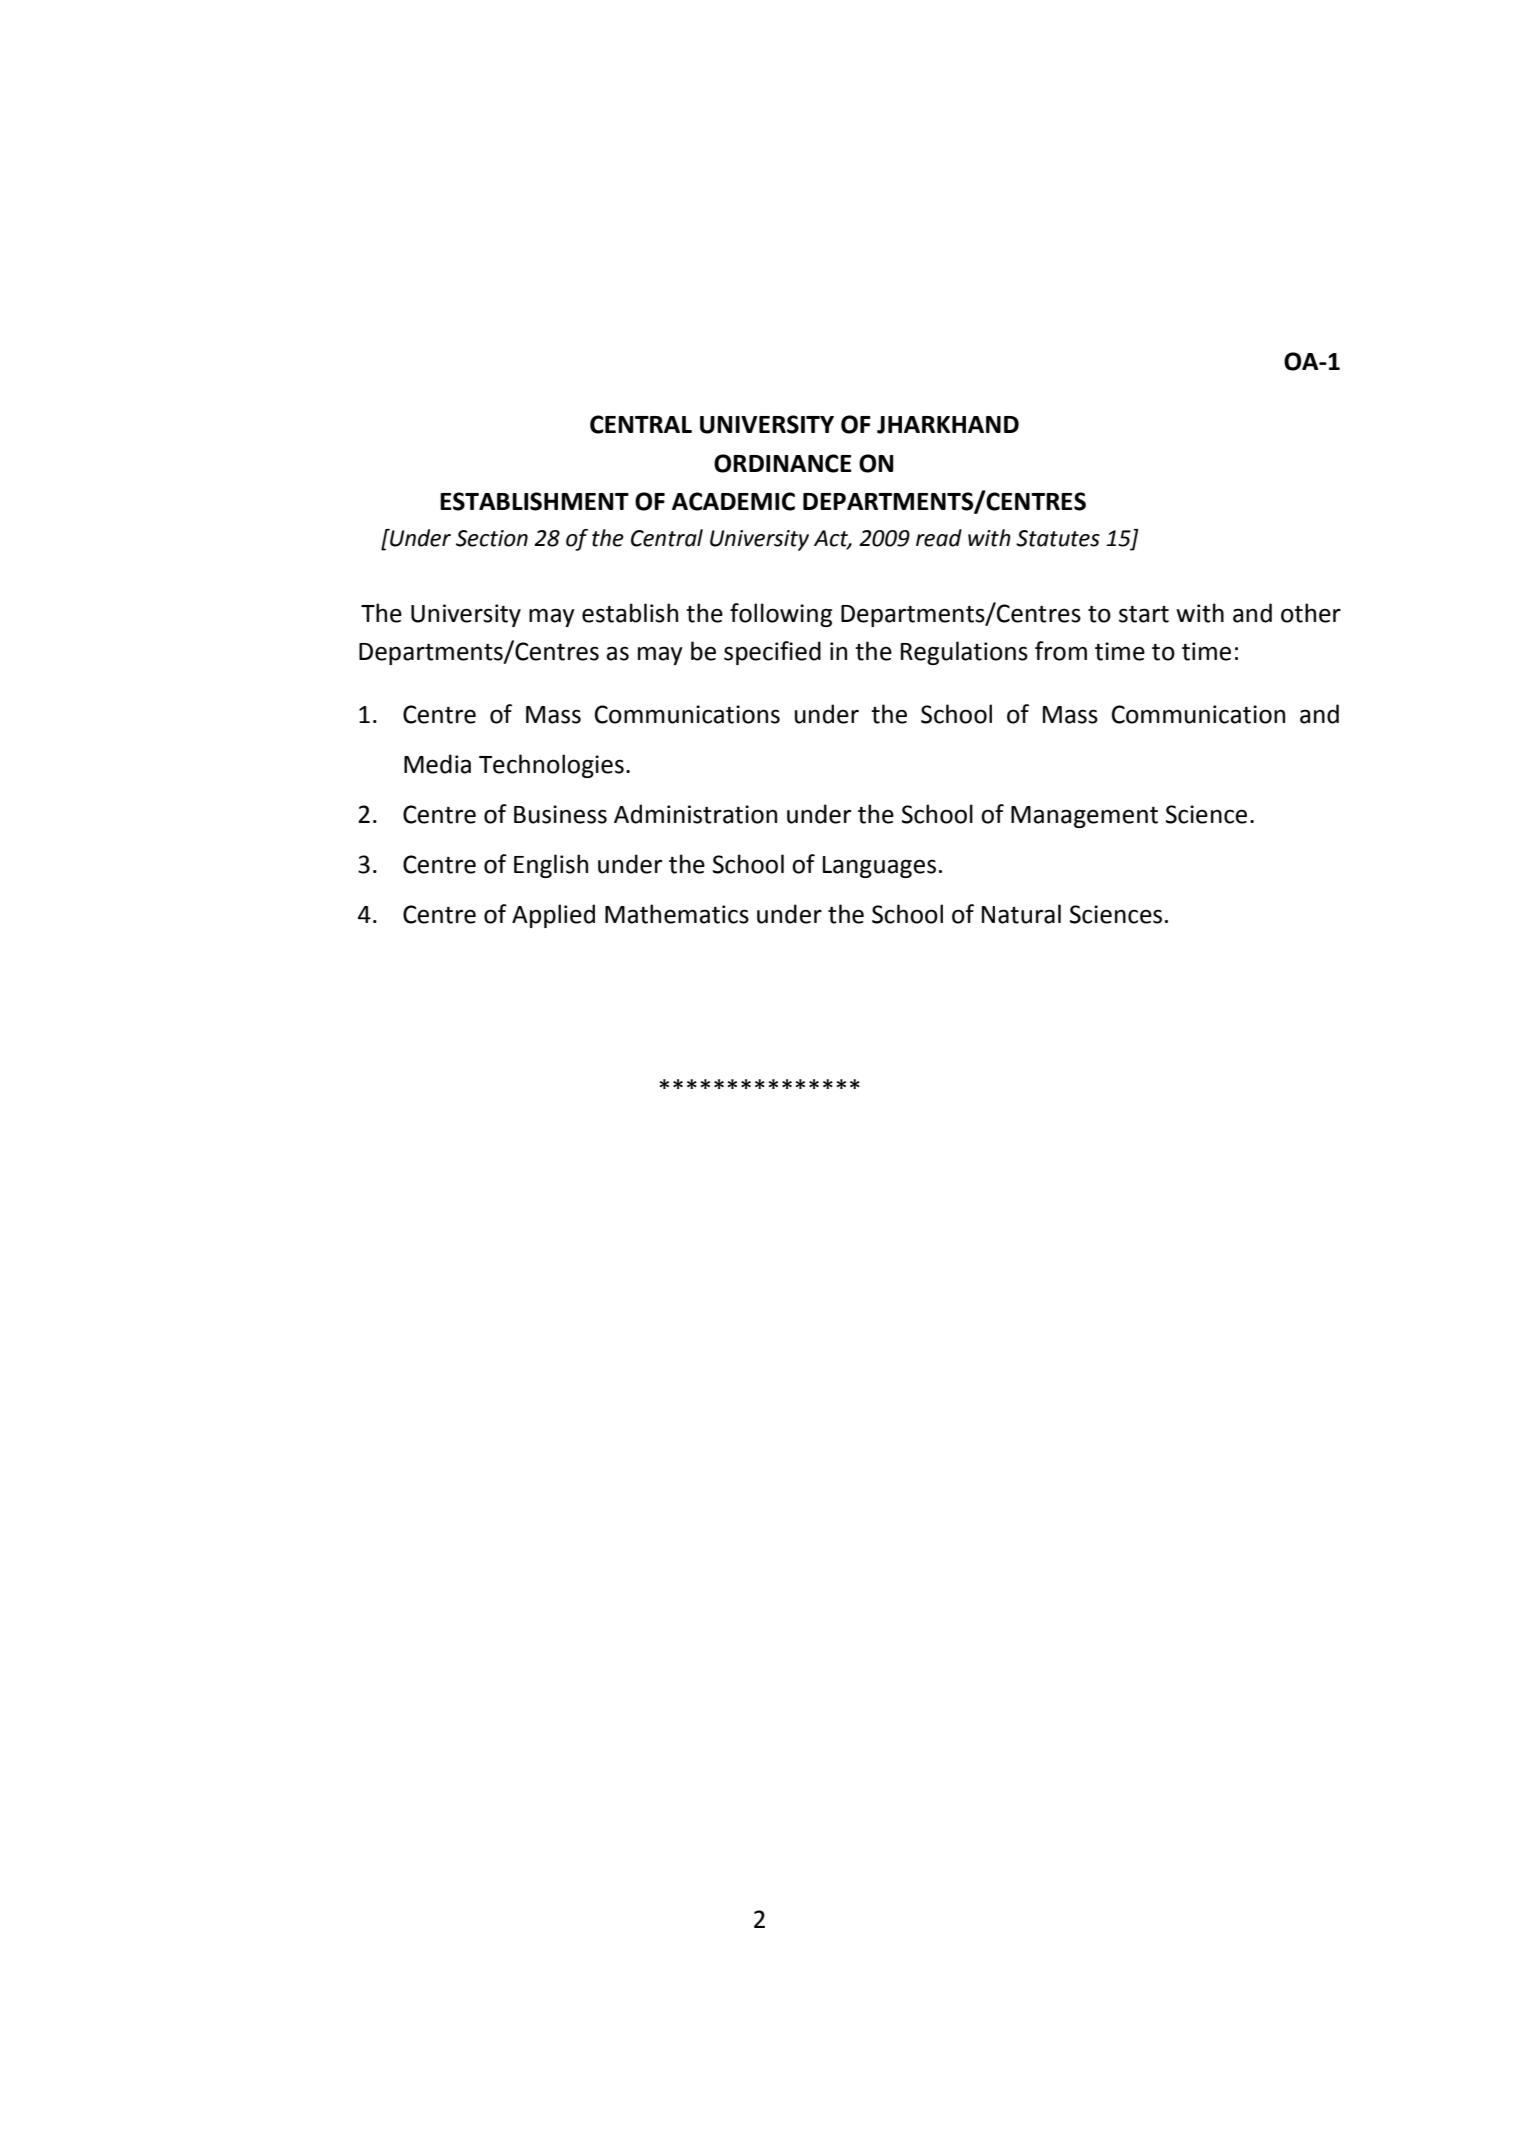 The height and width of the image is (2150, 1520). What do you see at coordinates (551, 766) in the image?
I see `Technologies` at bounding box center [551, 766].
